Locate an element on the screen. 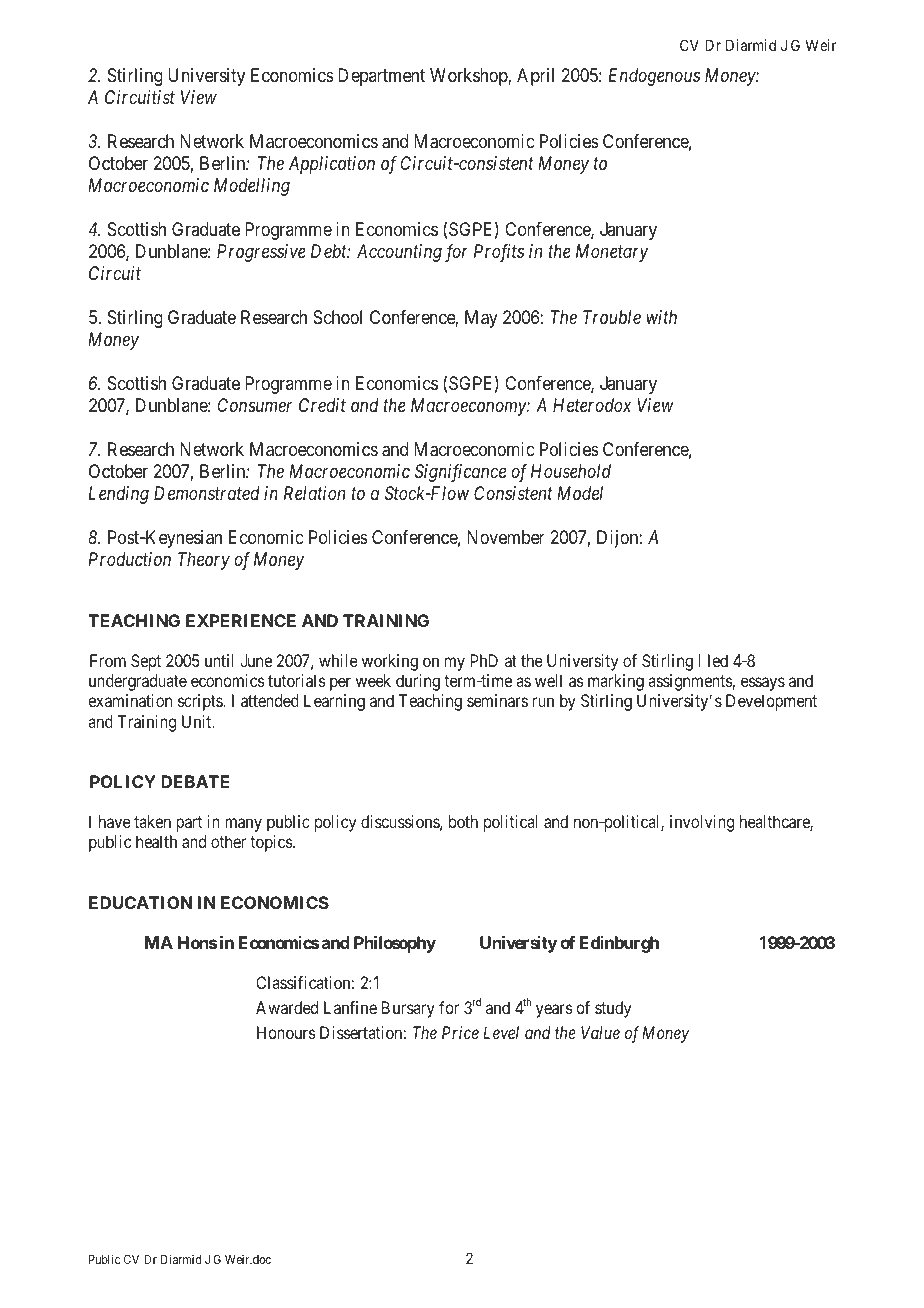 This screenshot has width=924, height=1308. Endogenous is located at coordinates (654, 77).
